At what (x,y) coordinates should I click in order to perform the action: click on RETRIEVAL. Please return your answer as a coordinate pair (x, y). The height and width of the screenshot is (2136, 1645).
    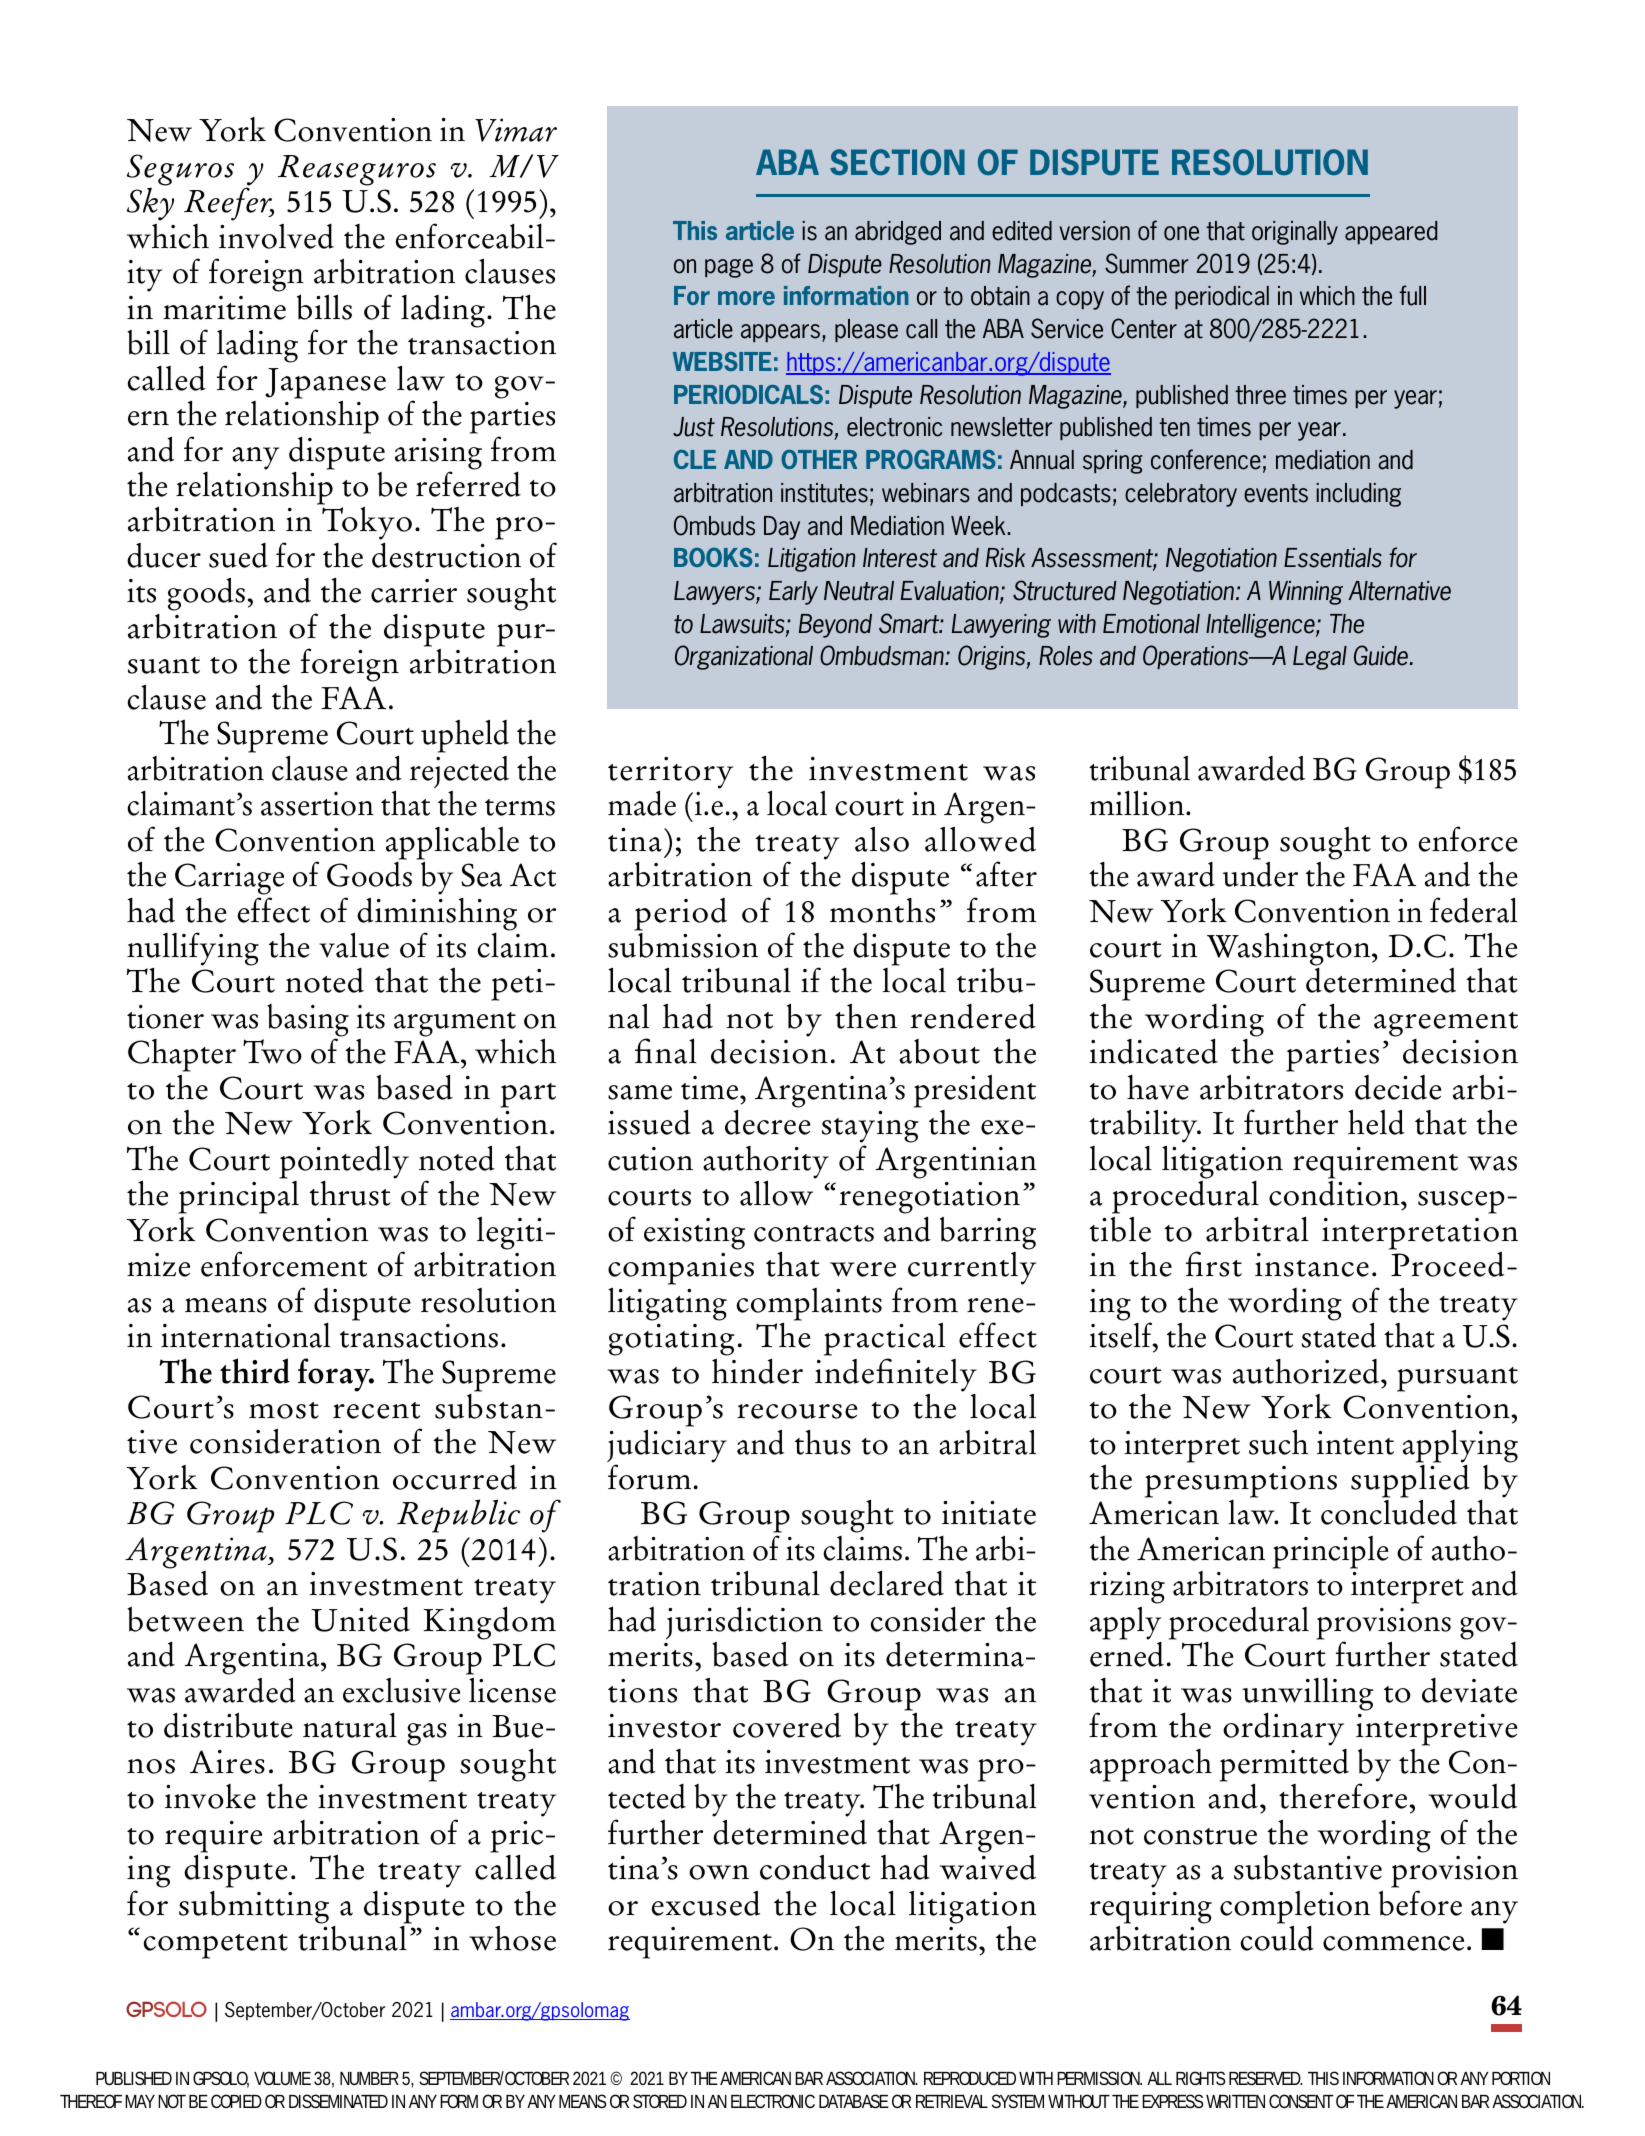
    Looking at the image, I should click on (952, 2101).
